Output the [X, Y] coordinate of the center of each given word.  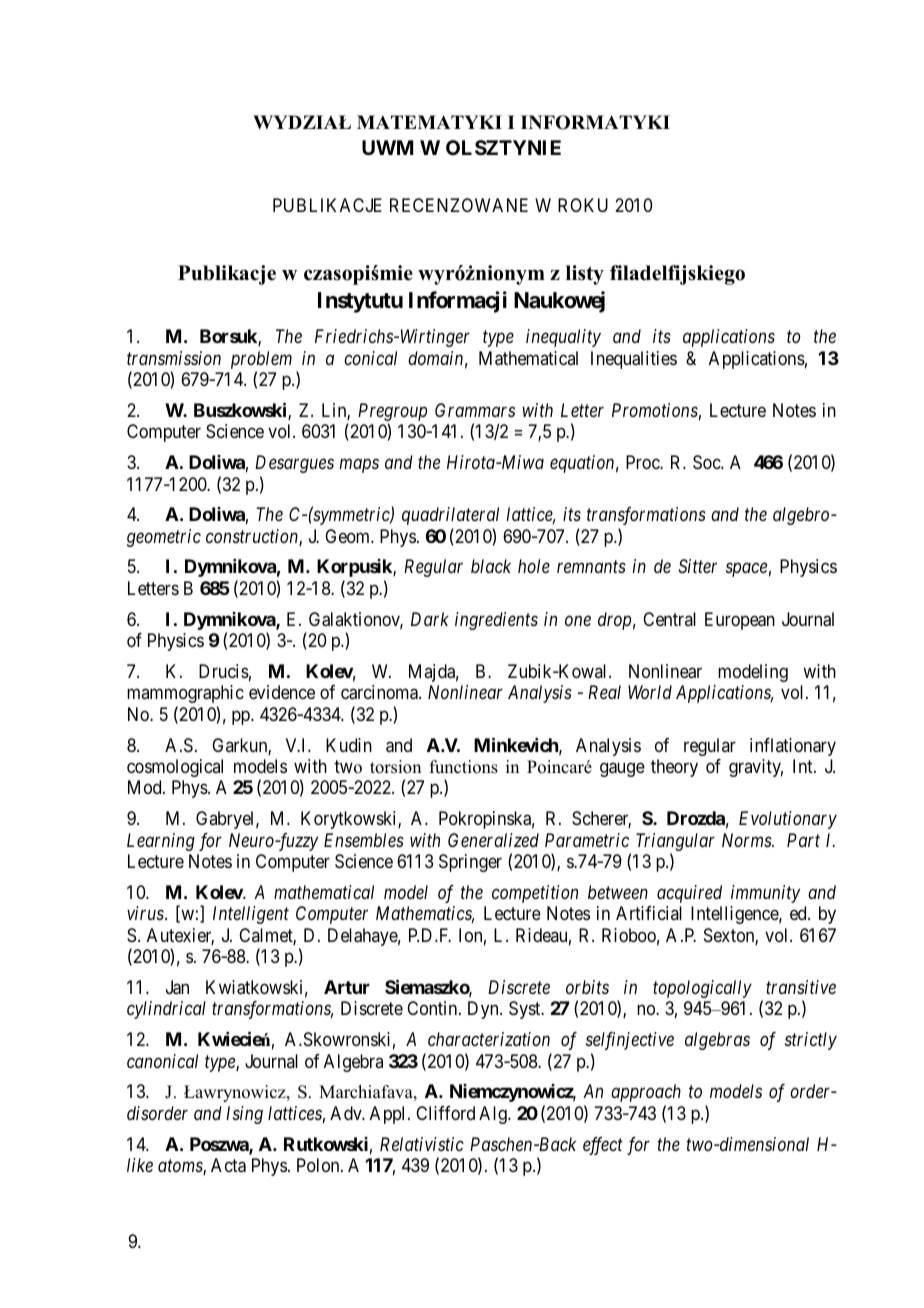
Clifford [445, 1113]
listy [585, 275]
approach [646, 1093]
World [650, 692]
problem [261, 360]
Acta [228, 1165]
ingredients [496, 621]
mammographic [185, 694]
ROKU [583, 205]
